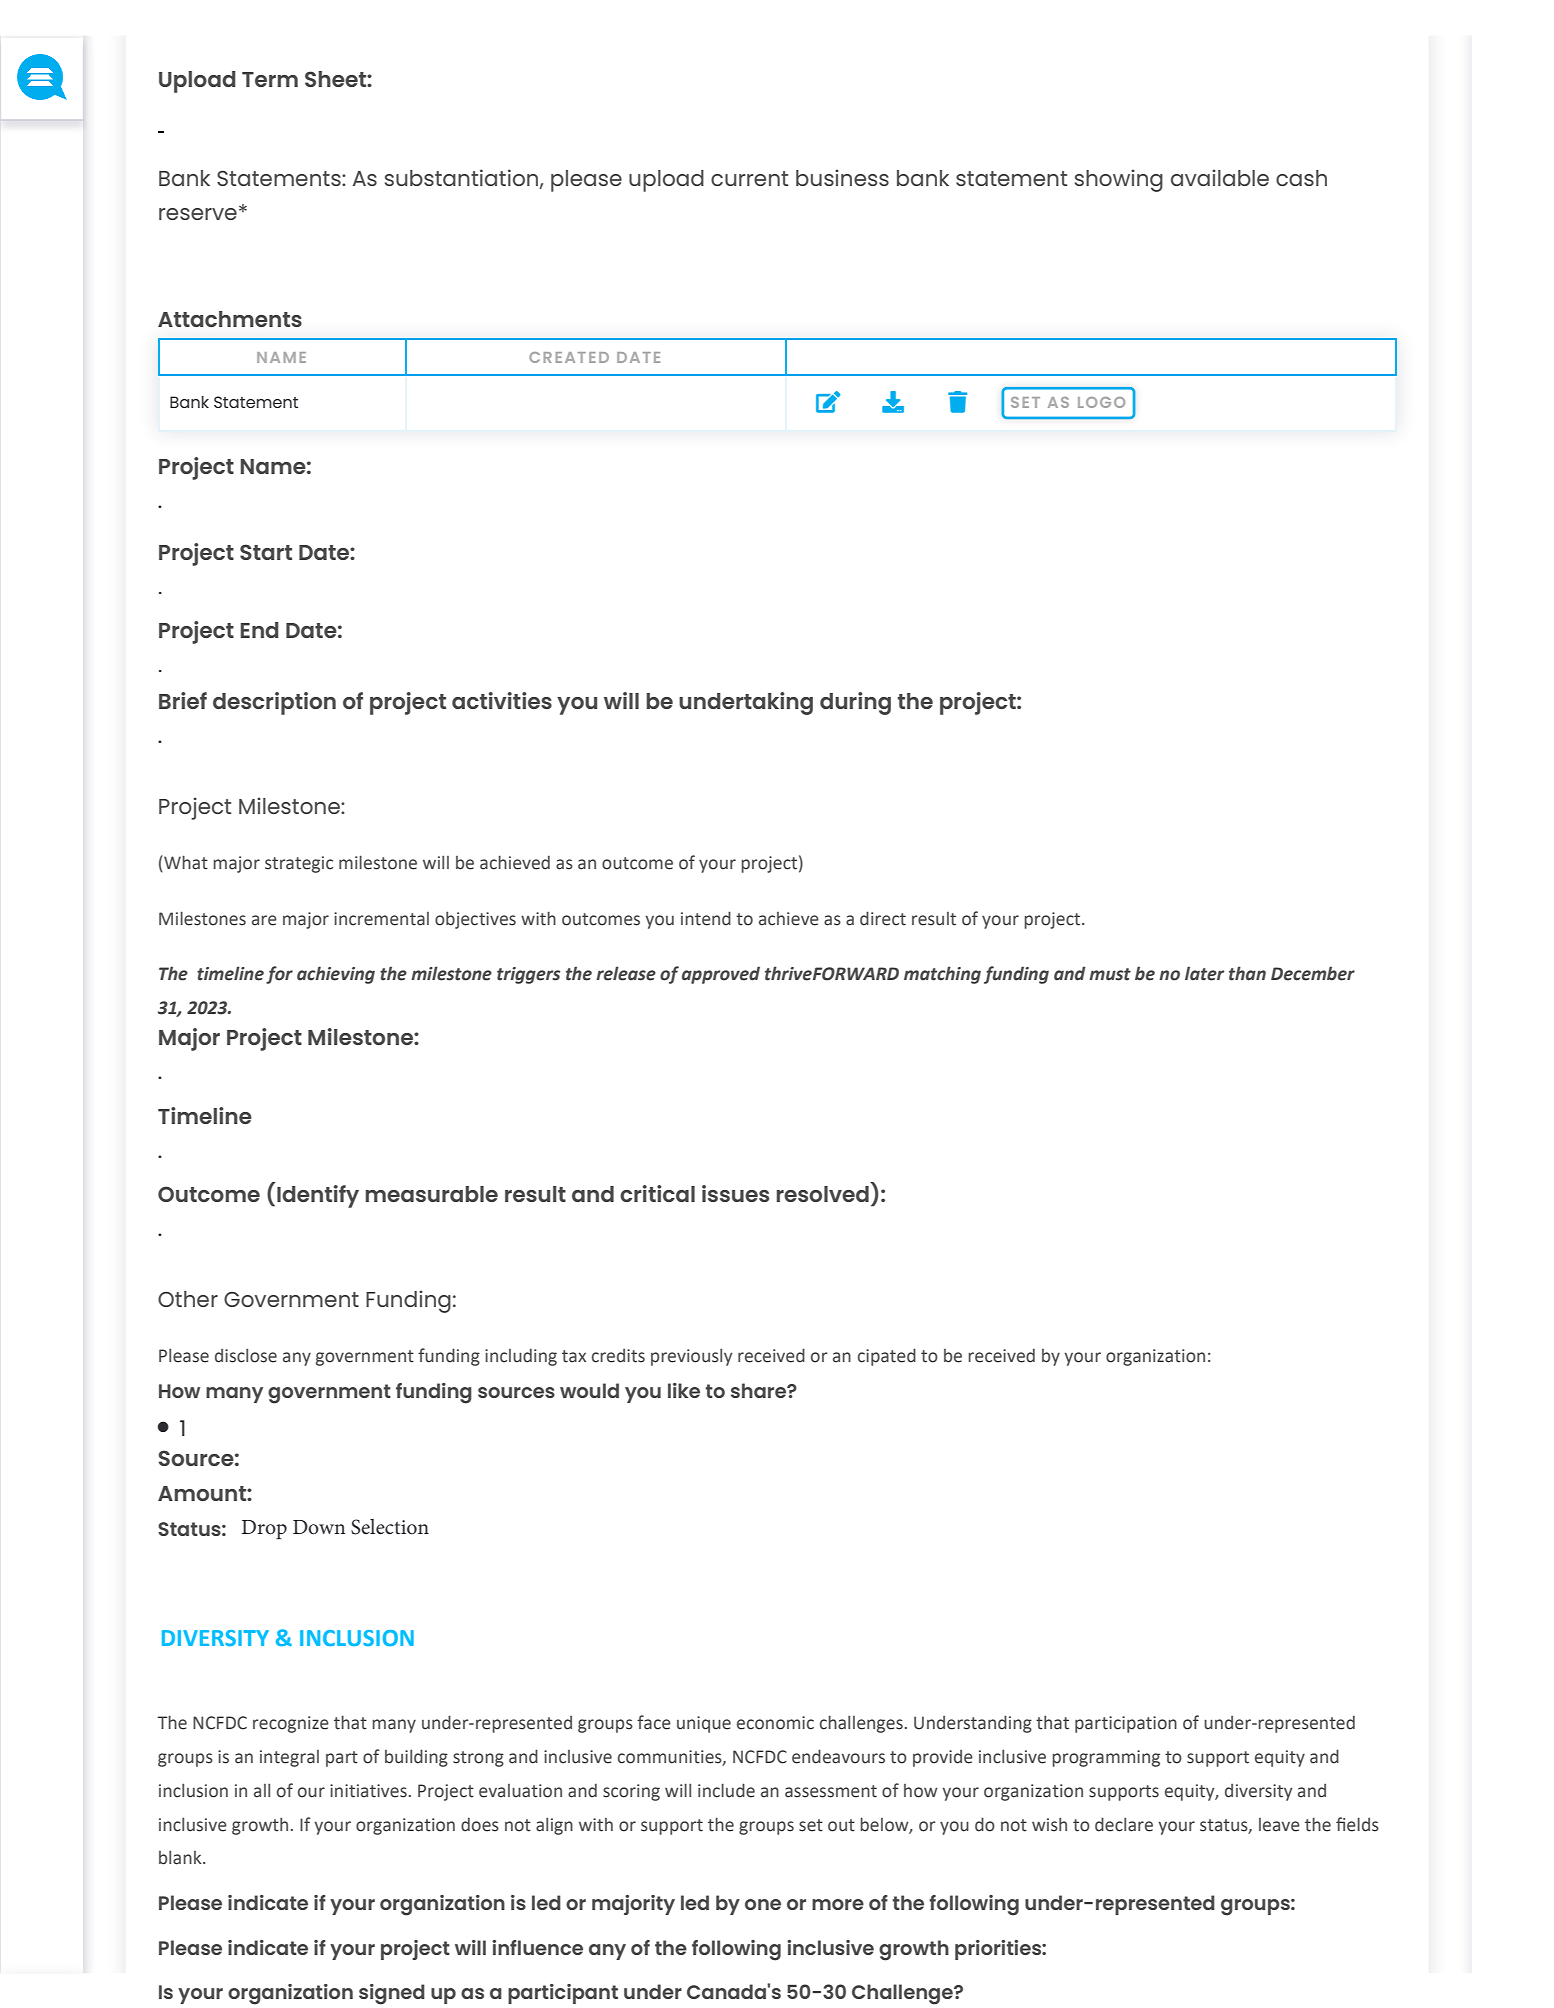 This image has width=1554, height=2008. I want to click on more, so click(838, 1904).
